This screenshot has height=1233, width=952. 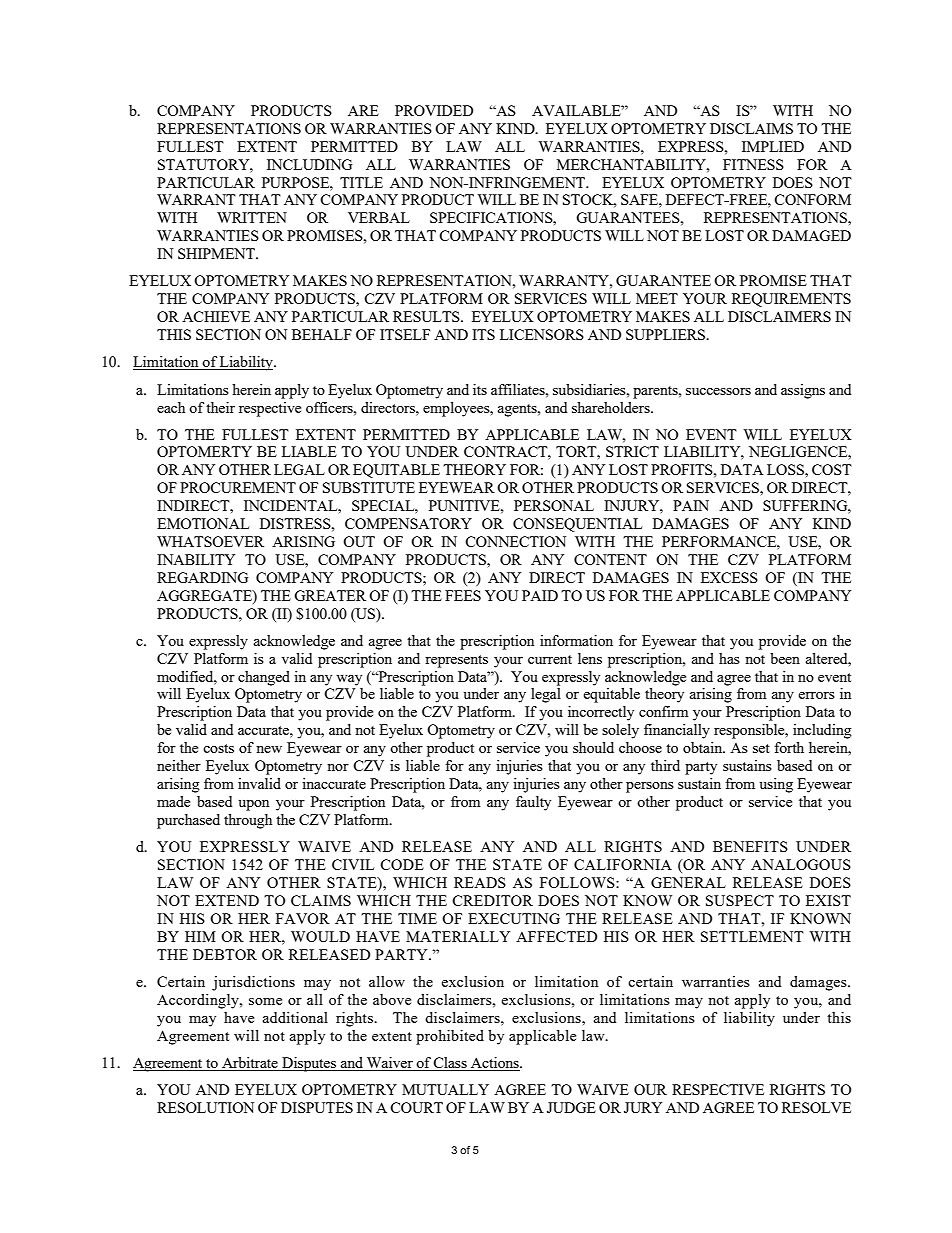 I want to click on Actions, so click(x=495, y=1064).
